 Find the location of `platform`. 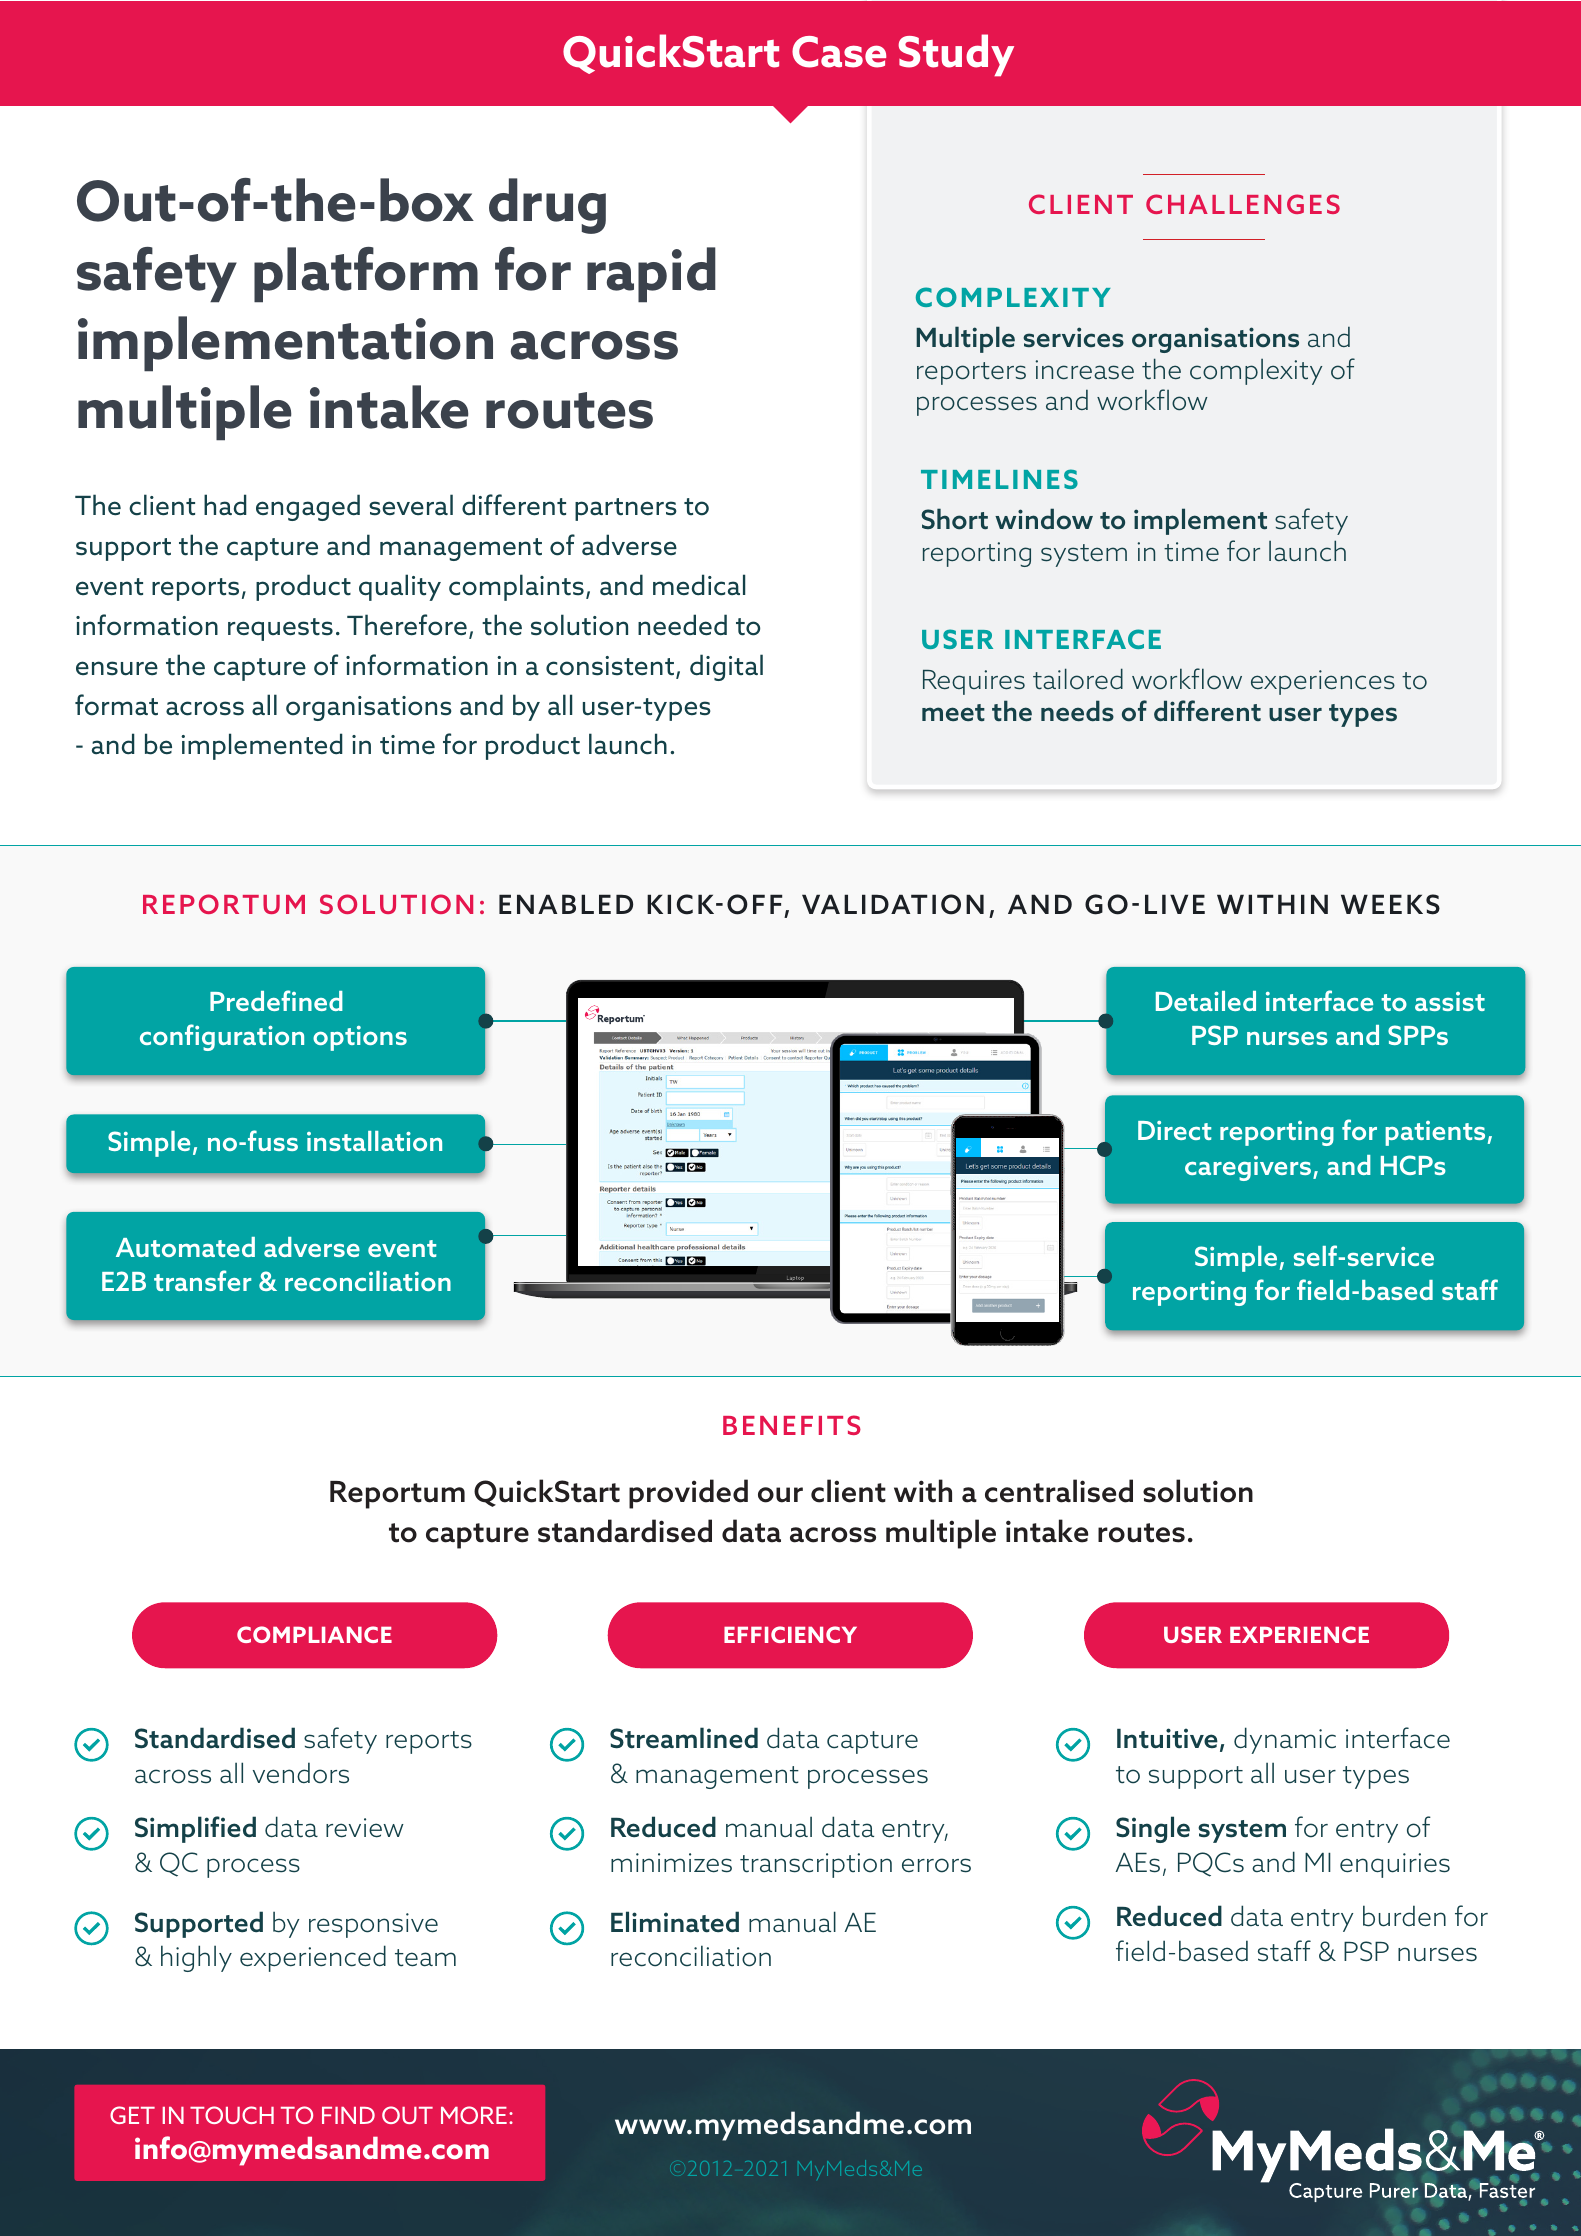

platform is located at coordinates (366, 275).
